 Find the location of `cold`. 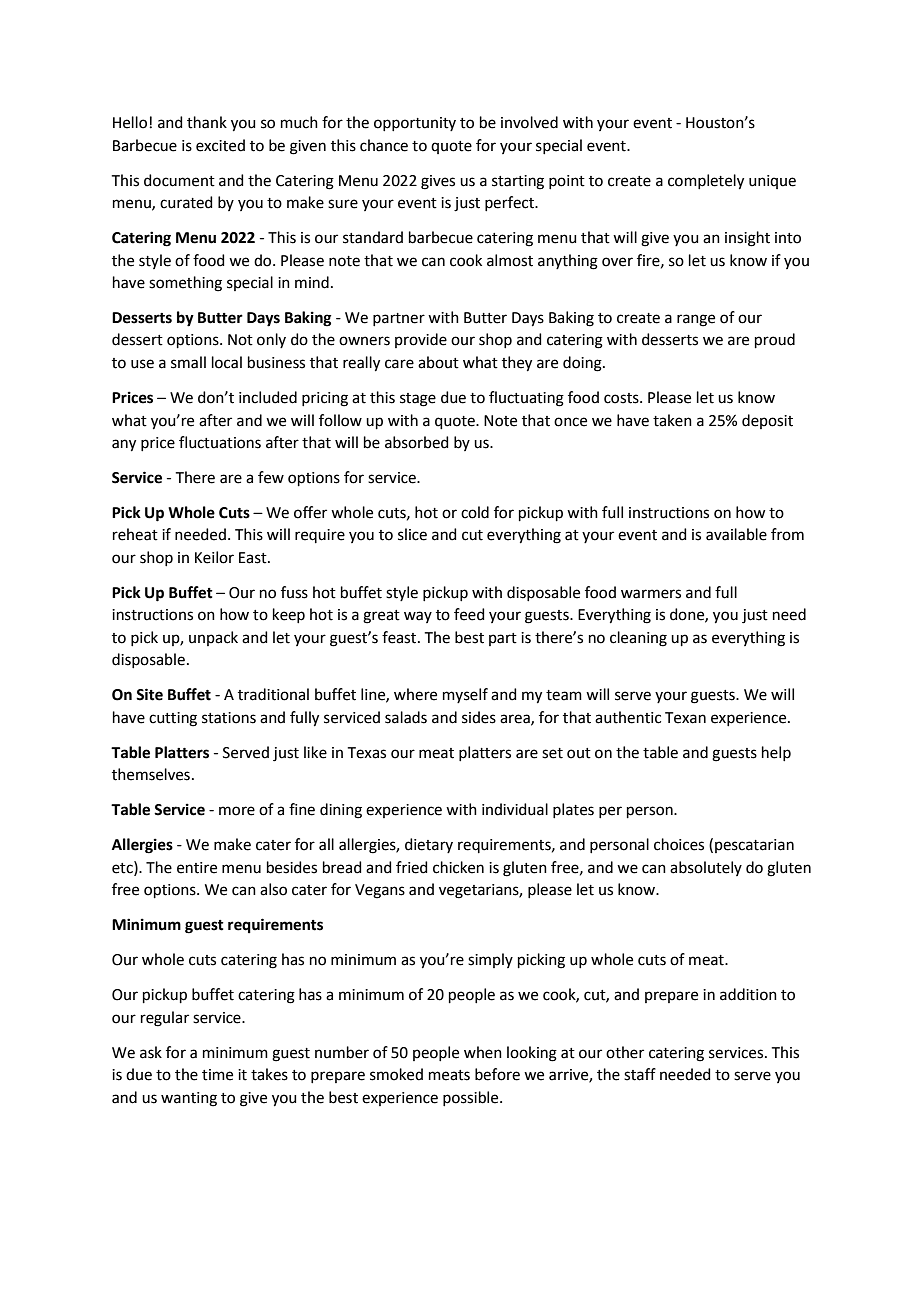

cold is located at coordinates (475, 512).
